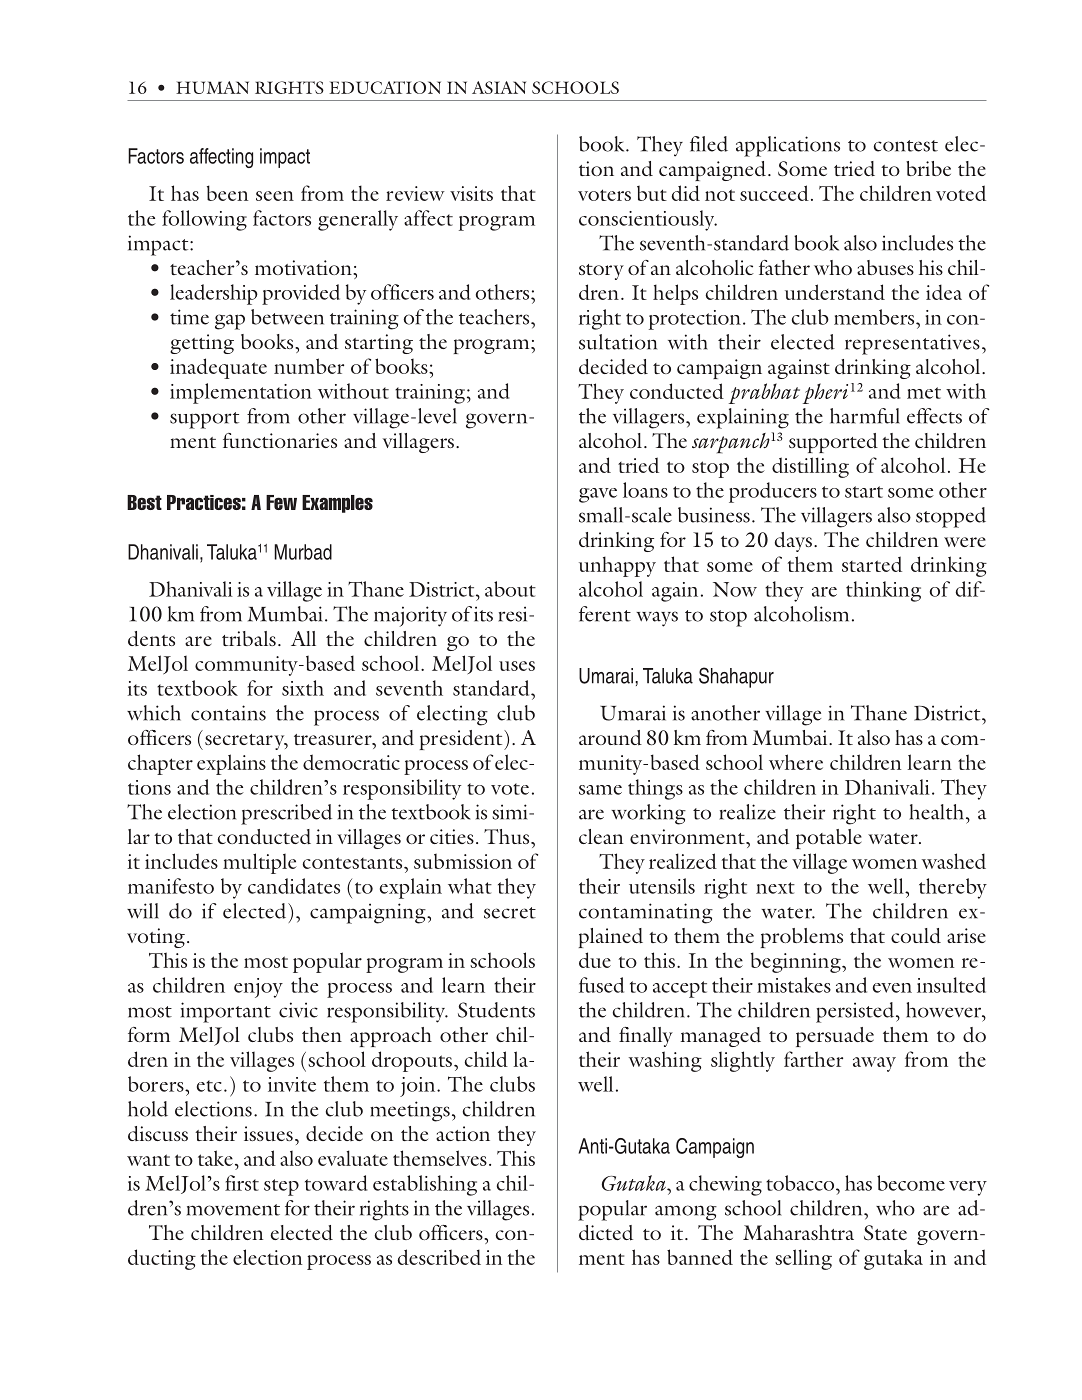 The width and height of the document is (1082, 1400). Describe the element at coordinates (885, 1232) in the document. I see `State` at that location.
